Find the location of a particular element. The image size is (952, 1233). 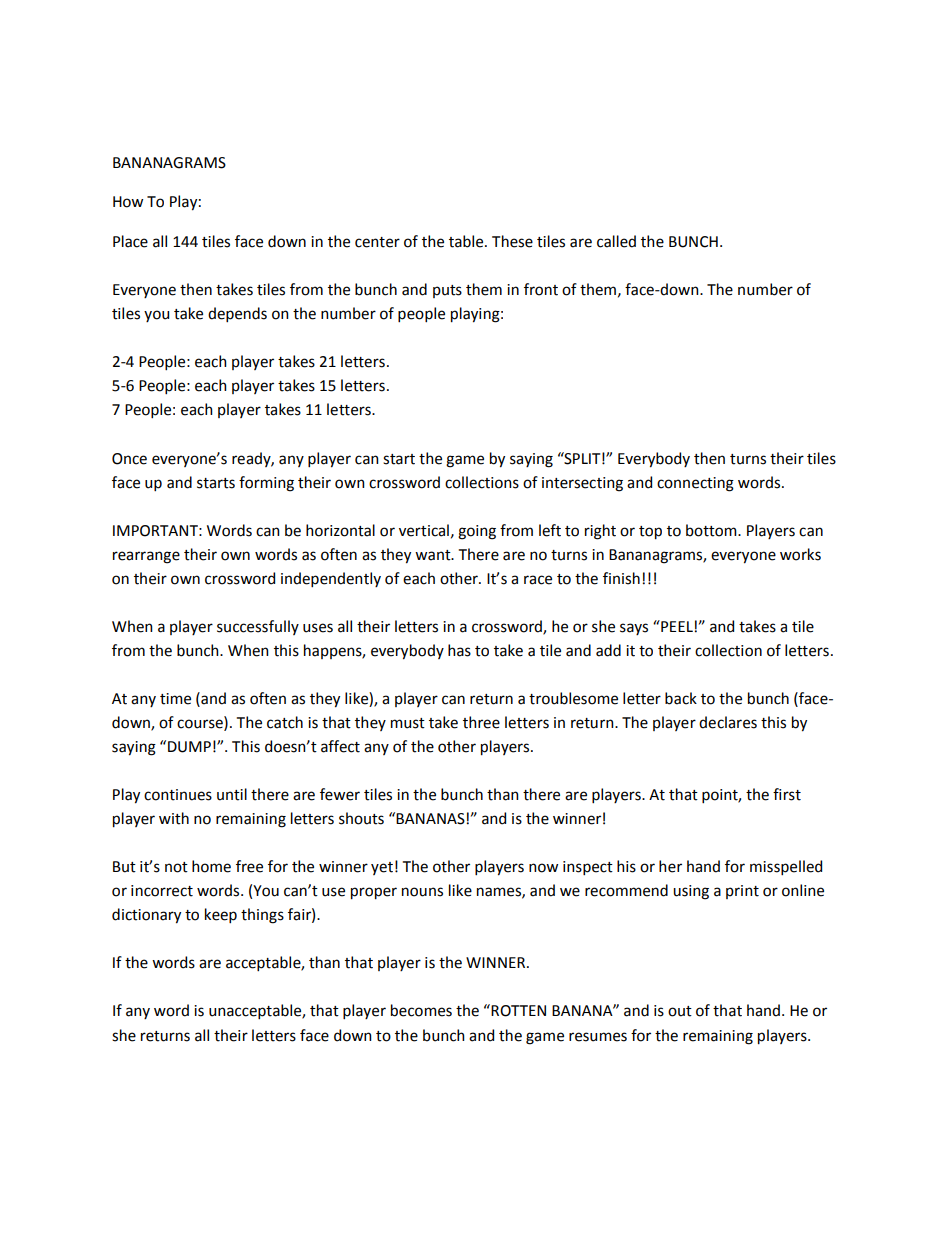

DUMP is located at coordinates (189, 747).
